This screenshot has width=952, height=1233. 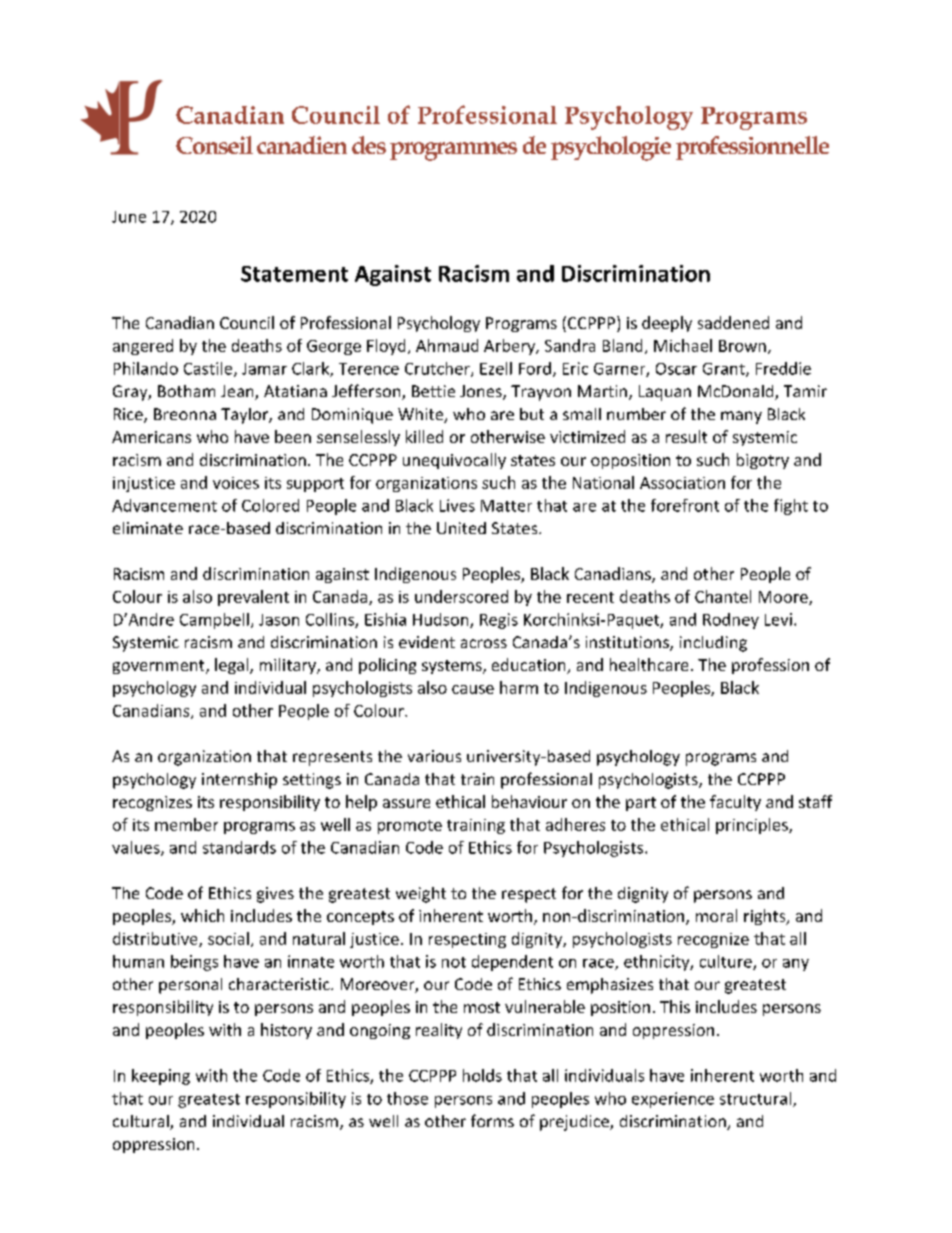 I want to click on across, so click(x=484, y=643).
